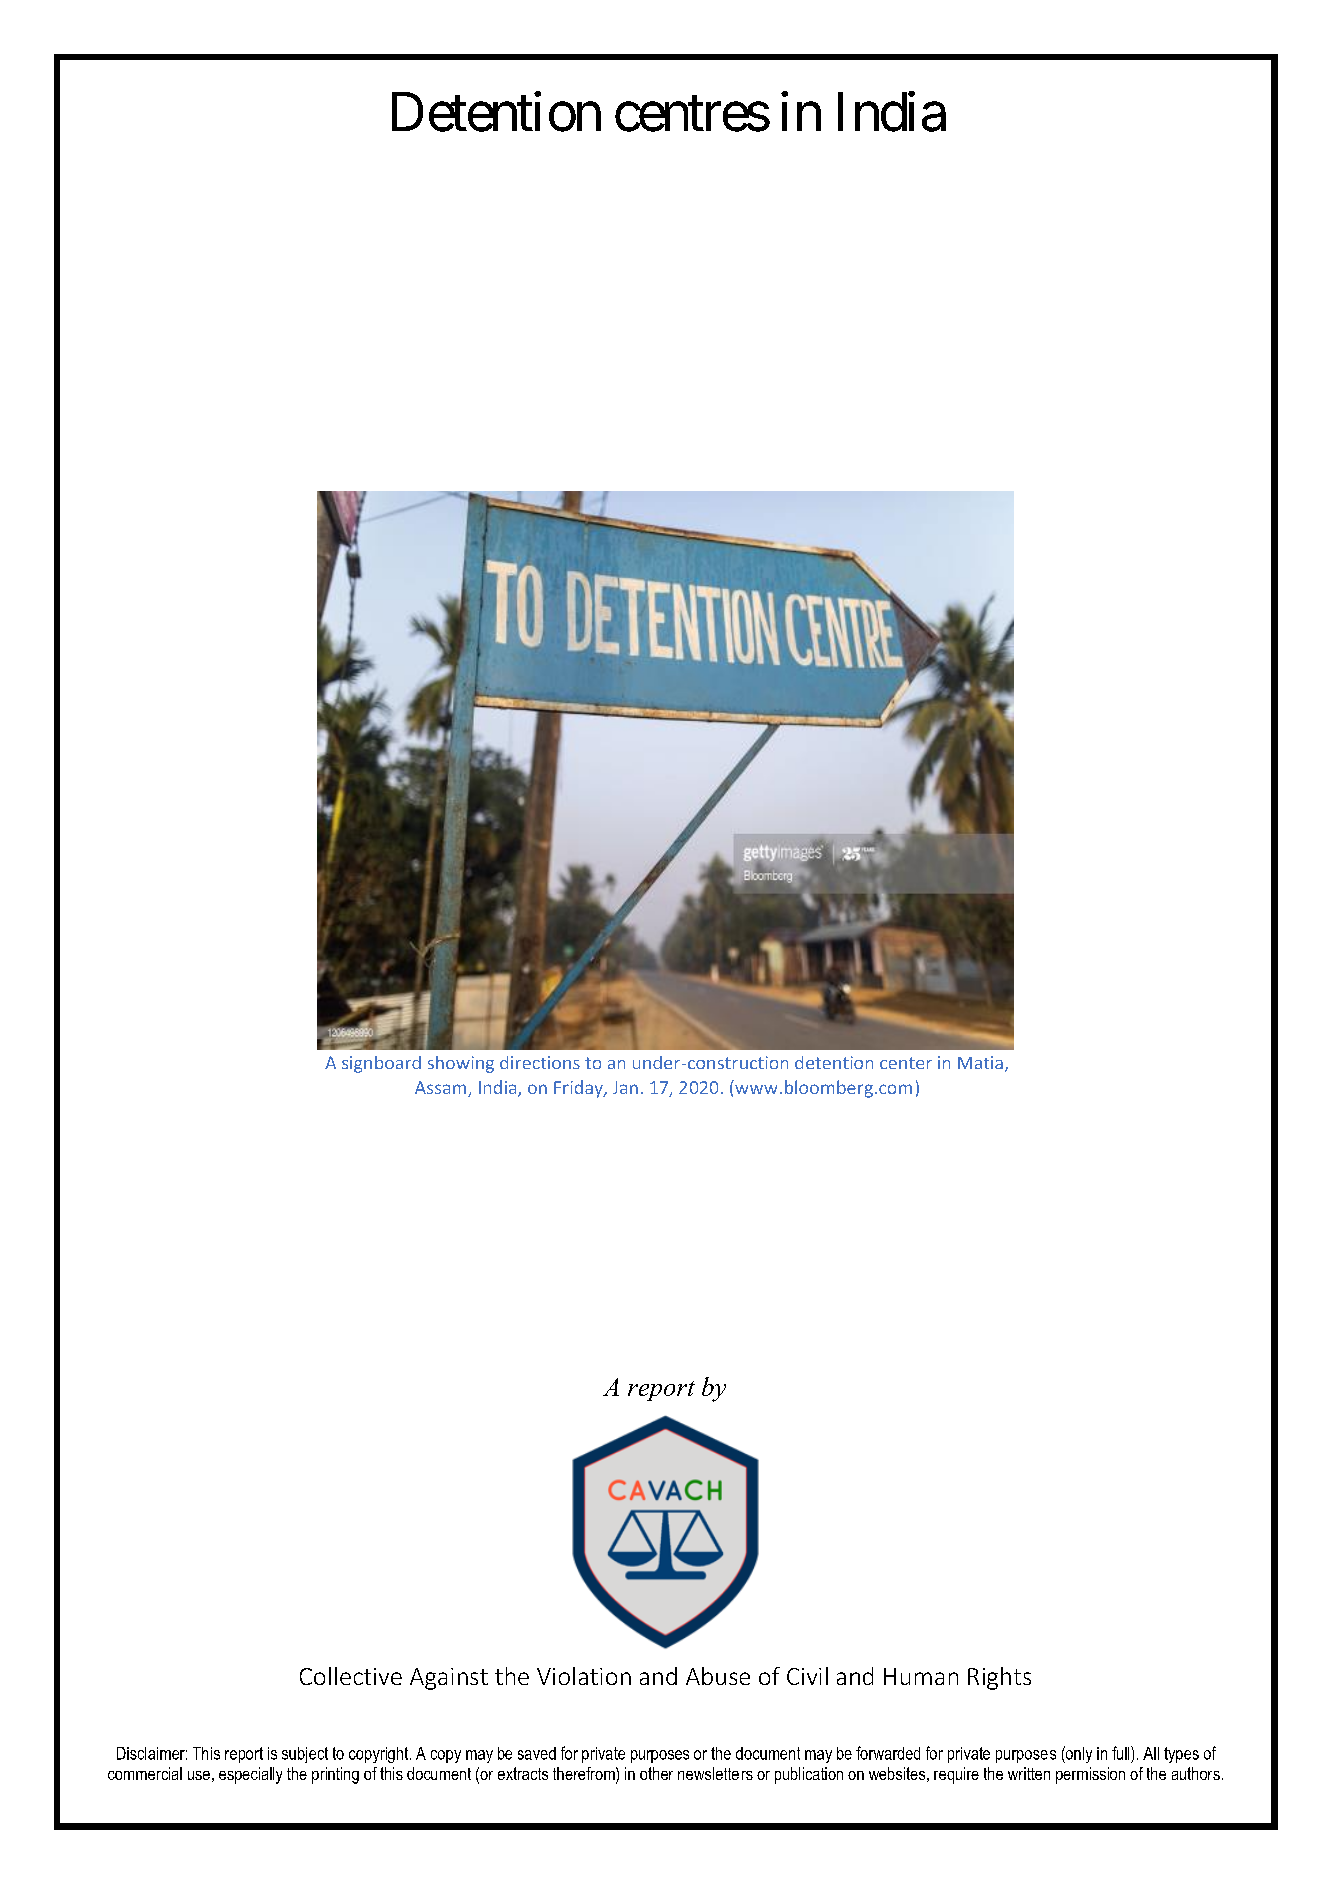 The image size is (1331, 1883). Describe the element at coordinates (442, 1089) in the document. I see `Assam` at that location.
